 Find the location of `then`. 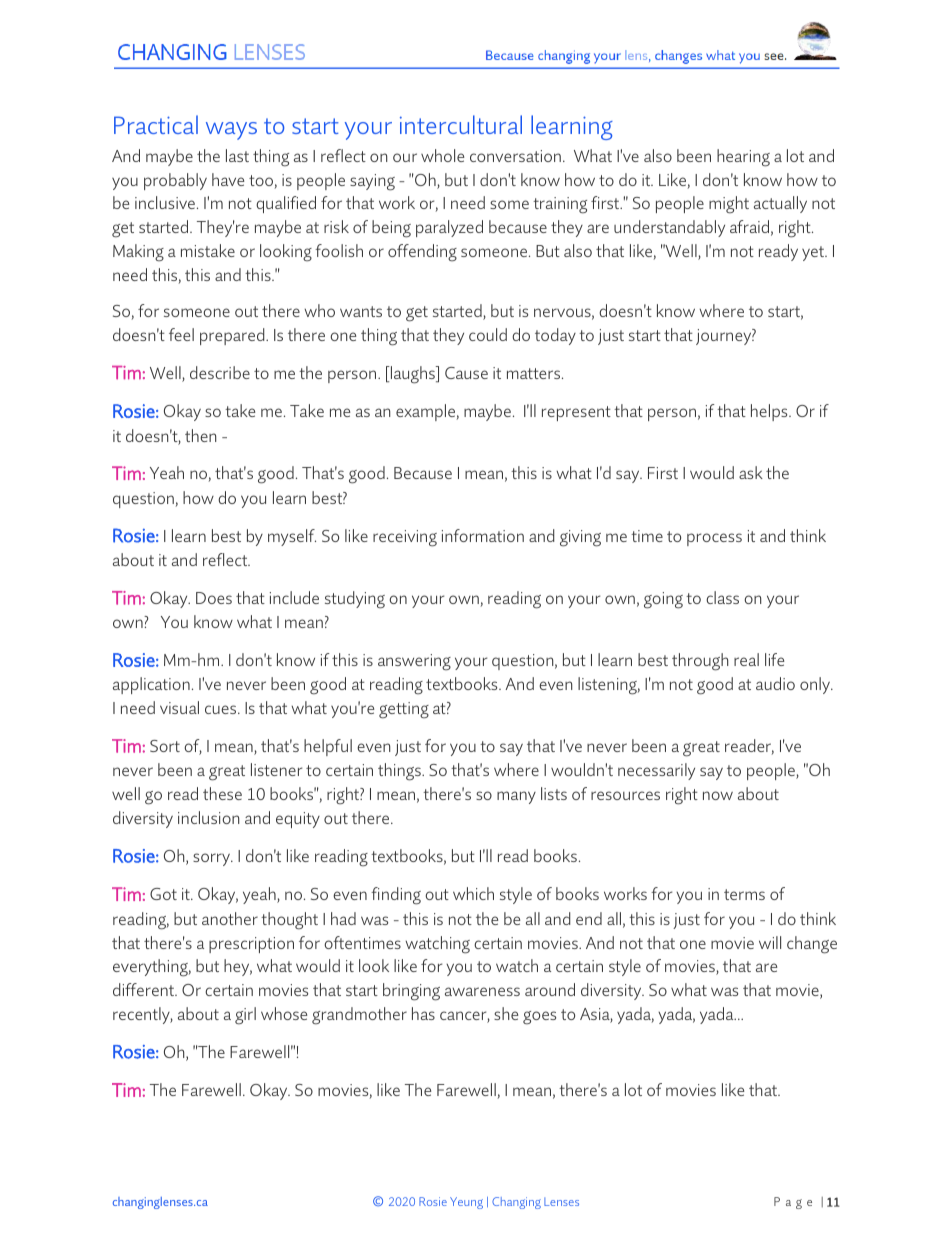

then is located at coordinates (200, 435).
